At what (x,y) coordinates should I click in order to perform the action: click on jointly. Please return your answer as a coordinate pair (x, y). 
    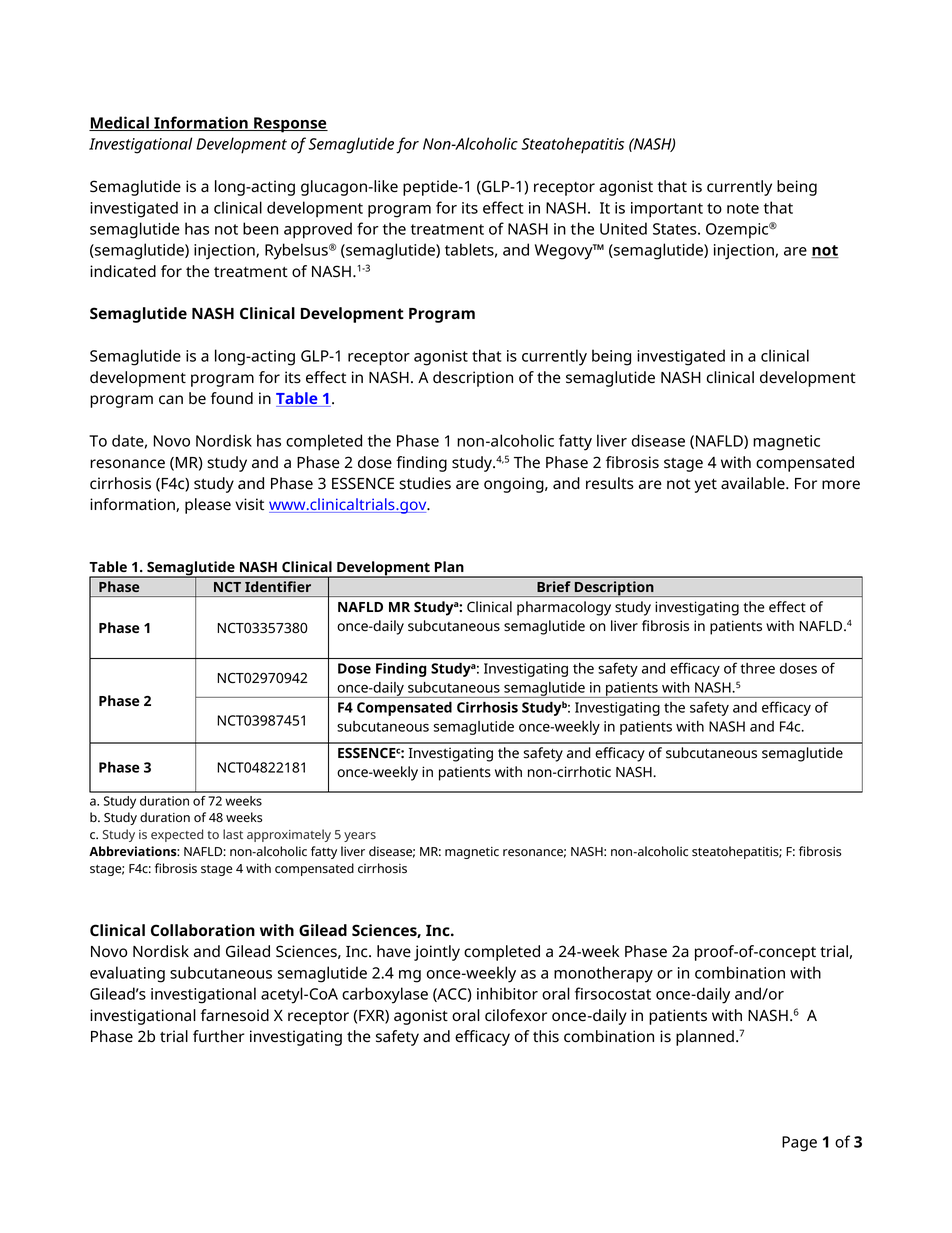
    Looking at the image, I should click on (437, 953).
